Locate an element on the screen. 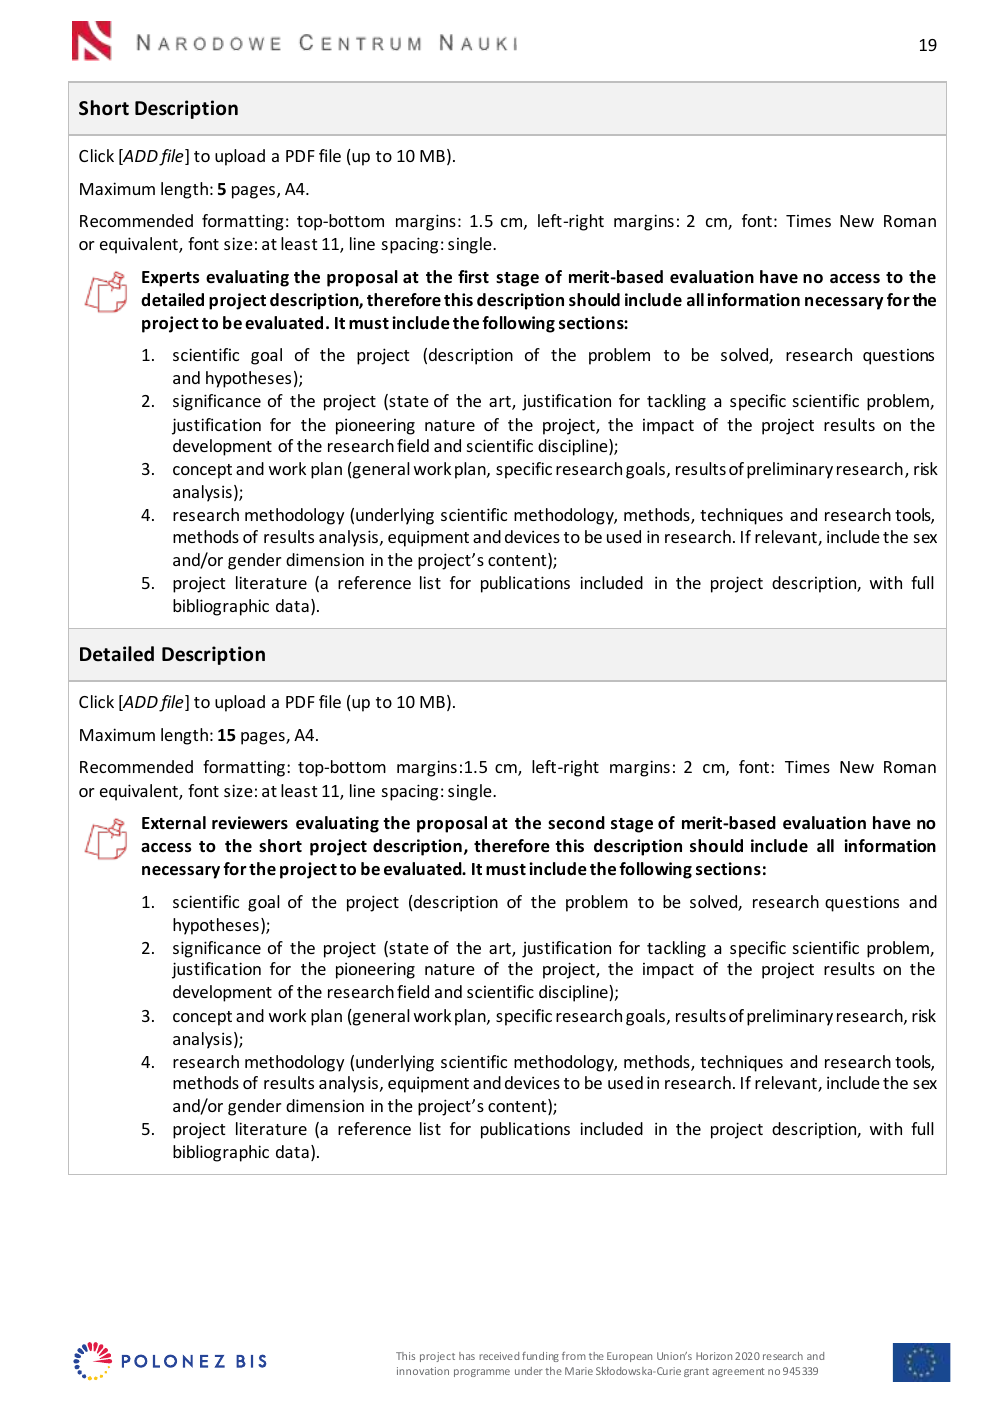  second is located at coordinates (576, 823).
